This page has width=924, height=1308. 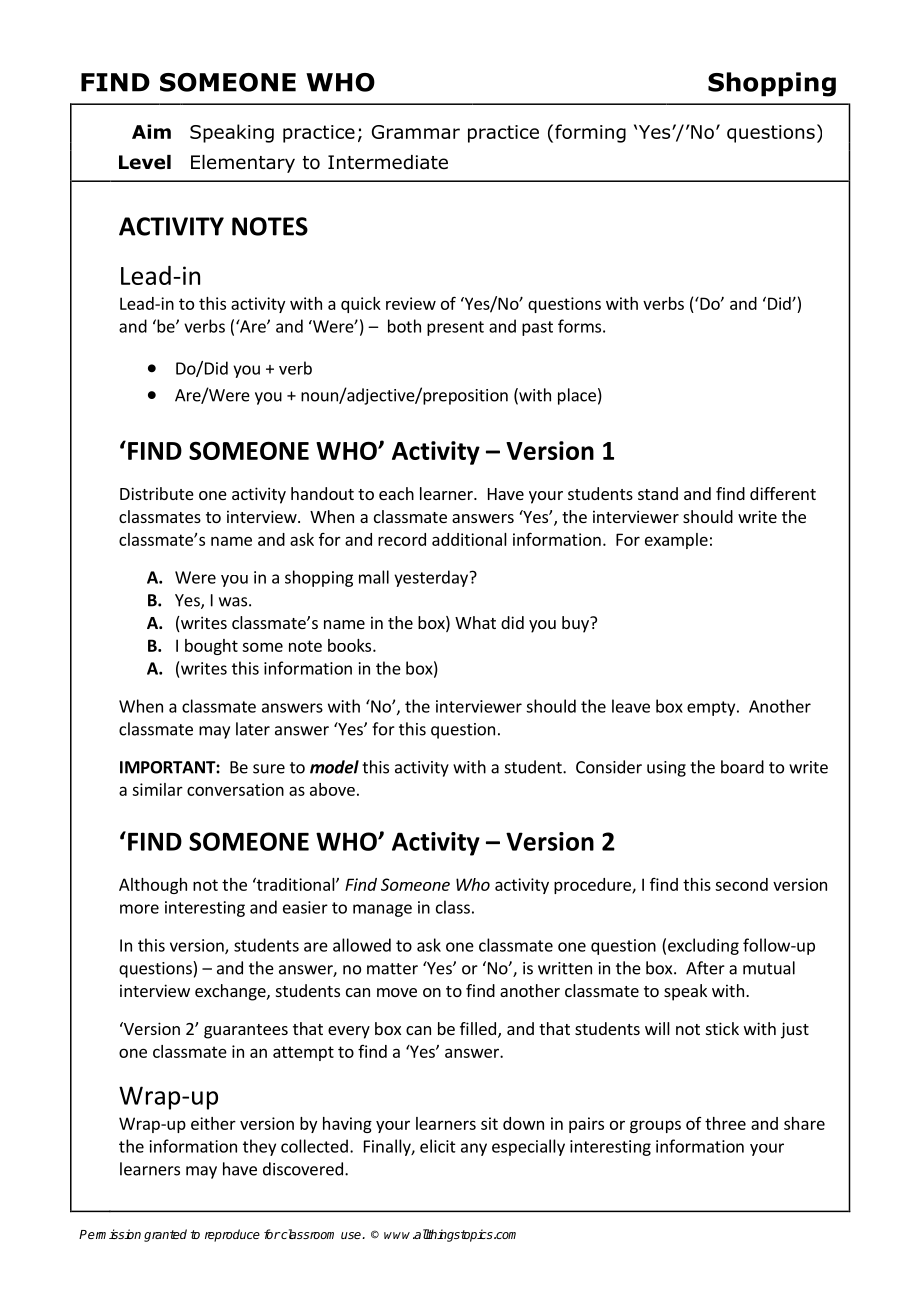 I want to click on matter, so click(x=392, y=969).
